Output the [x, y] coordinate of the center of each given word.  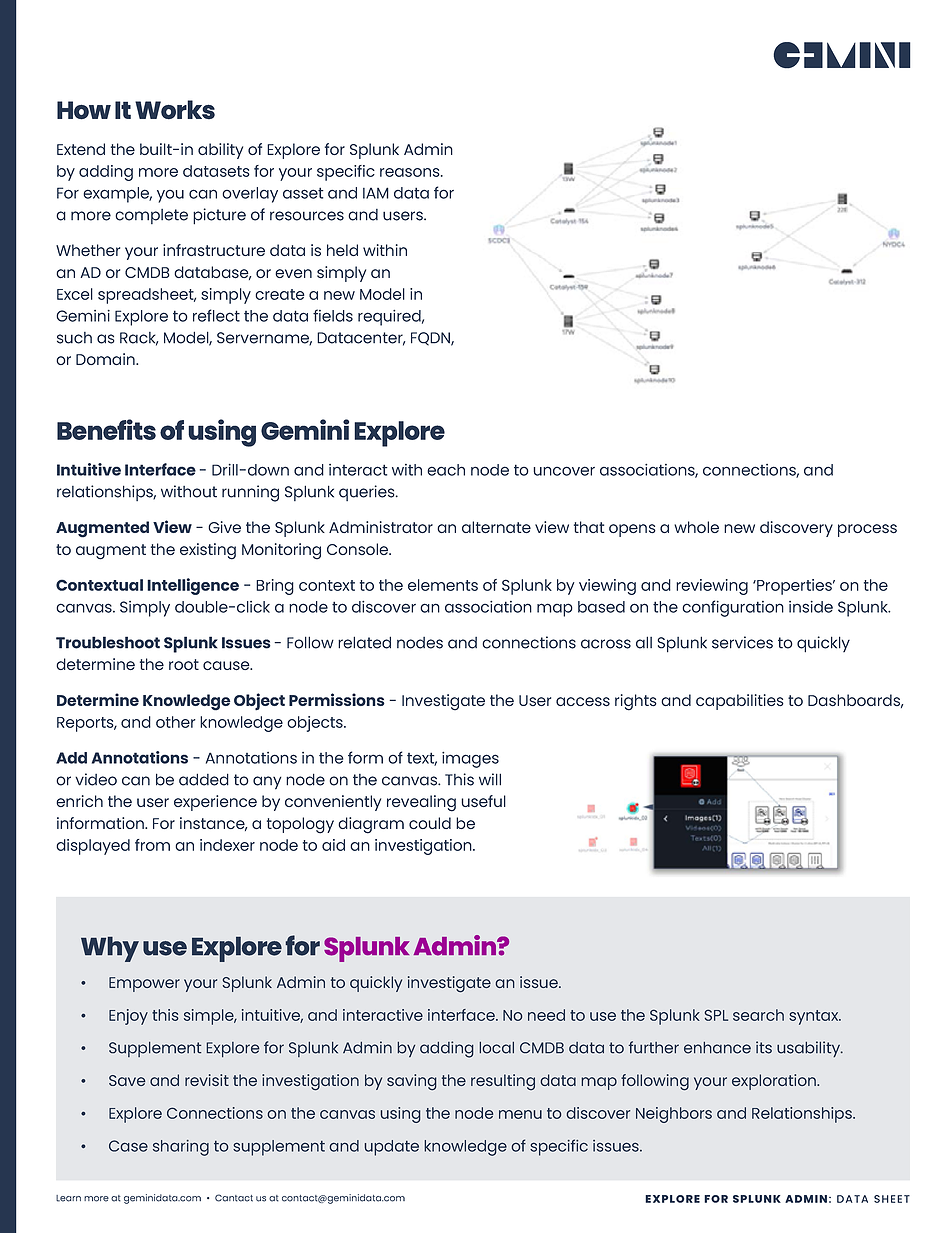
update [392, 1148]
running [250, 493]
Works [175, 110]
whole [696, 527]
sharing [181, 1148]
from [152, 845]
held [342, 250]
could [430, 823]
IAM [376, 193]
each [446, 470]
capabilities [740, 702]
